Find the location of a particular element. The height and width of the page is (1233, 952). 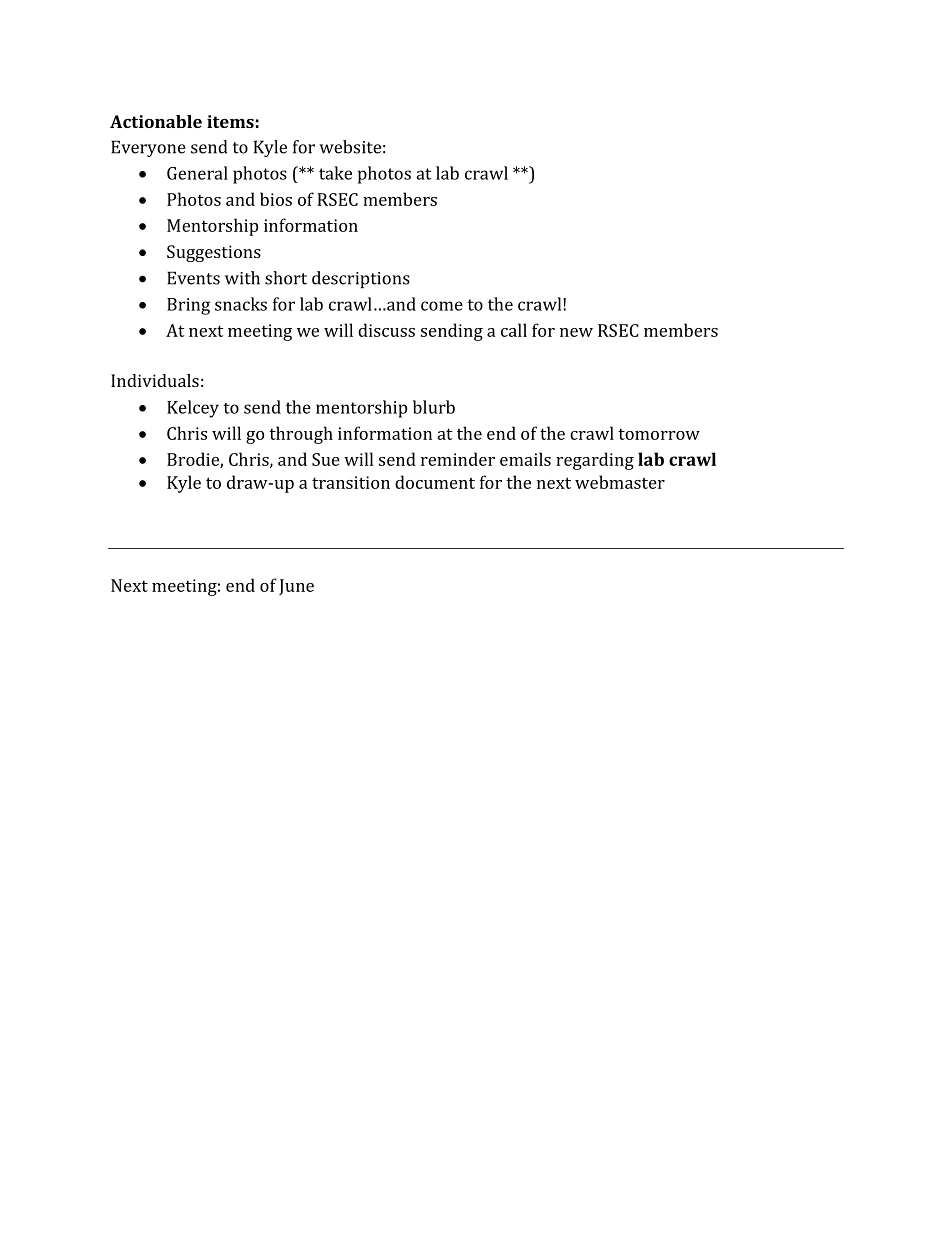

items is located at coordinates (230, 121).
